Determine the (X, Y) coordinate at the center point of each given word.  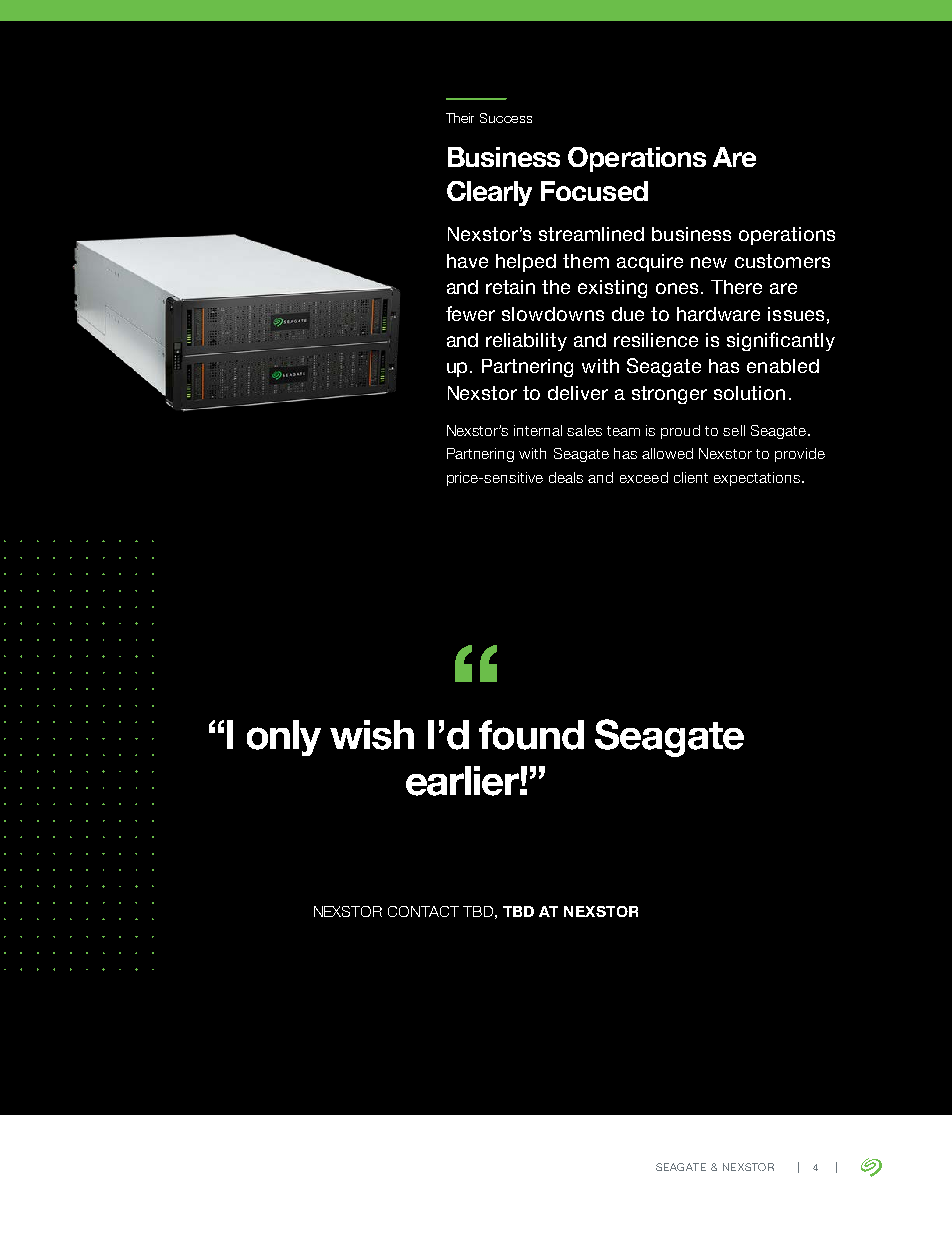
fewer (470, 313)
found (531, 735)
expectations (757, 479)
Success (506, 118)
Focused (594, 191)
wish (372, 735)
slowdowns (553, 314)
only (284, 738)
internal (538, 430)
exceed (644, 477)
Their (460, 118)
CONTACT (423, 911)
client (691, 477)
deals (566, 477)
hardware (718, 314)
